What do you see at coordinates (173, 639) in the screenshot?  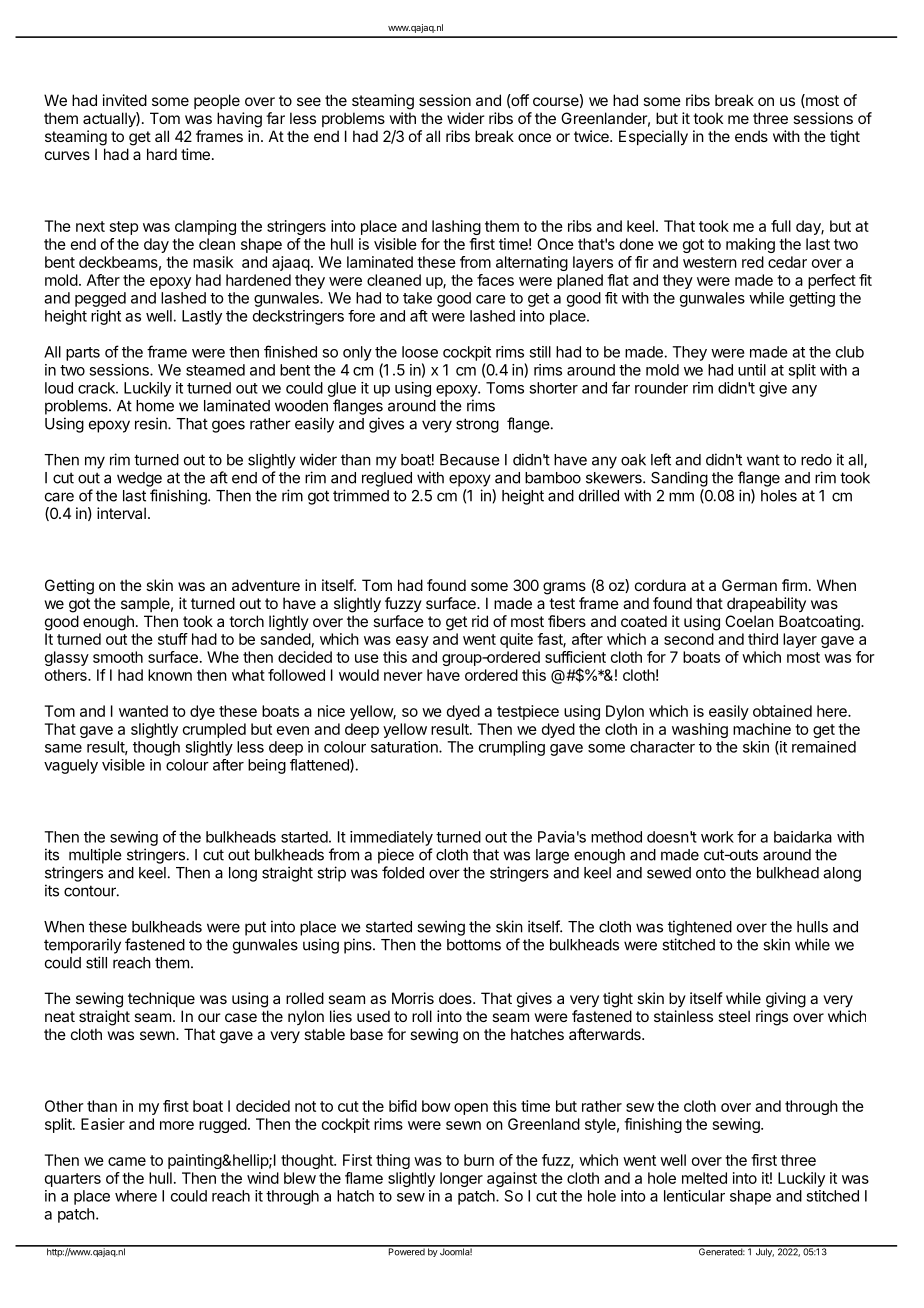 I see `stuff` at bounding box center [173, 639].
